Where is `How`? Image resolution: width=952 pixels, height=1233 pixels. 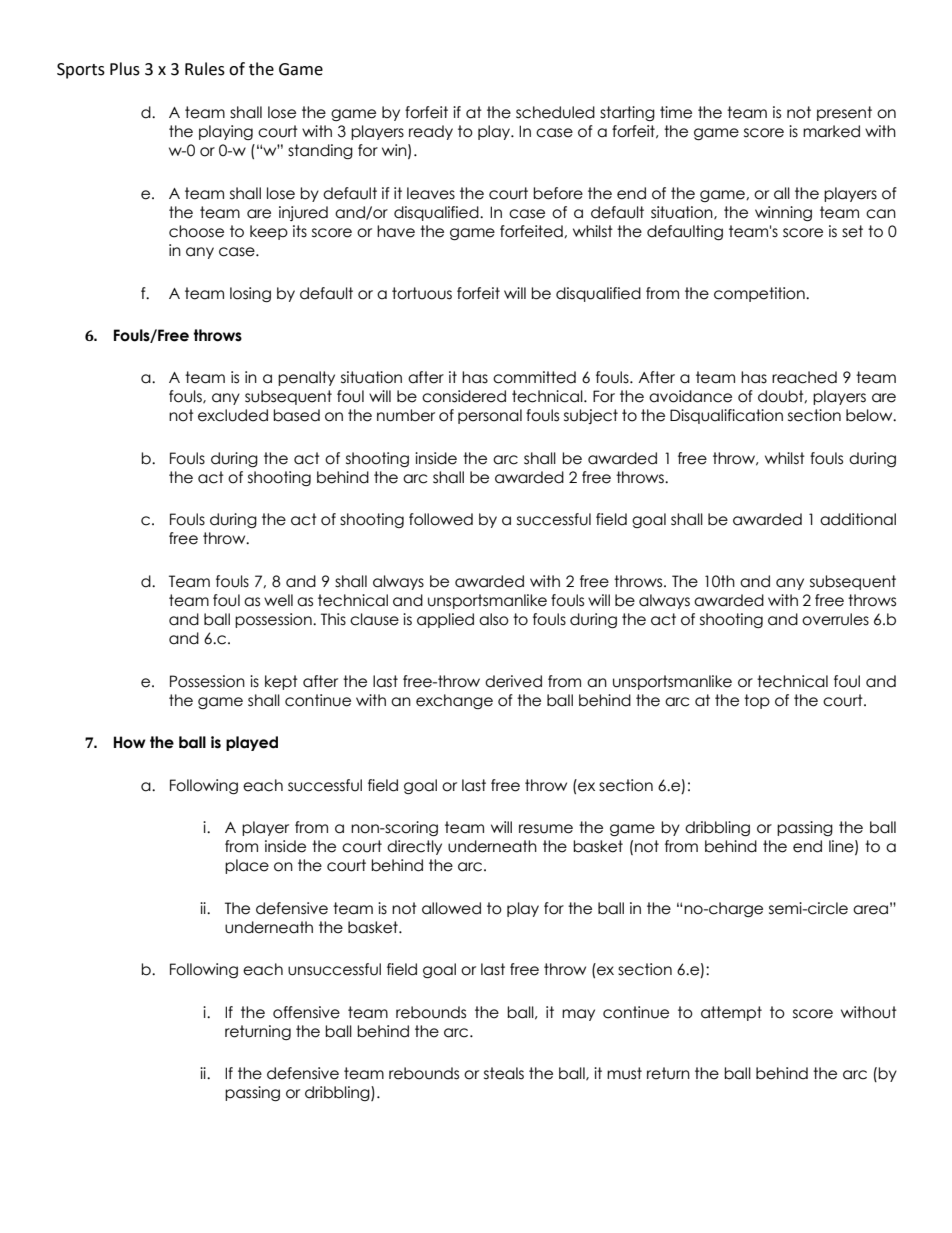 How is located at coordinates (130, 742).
